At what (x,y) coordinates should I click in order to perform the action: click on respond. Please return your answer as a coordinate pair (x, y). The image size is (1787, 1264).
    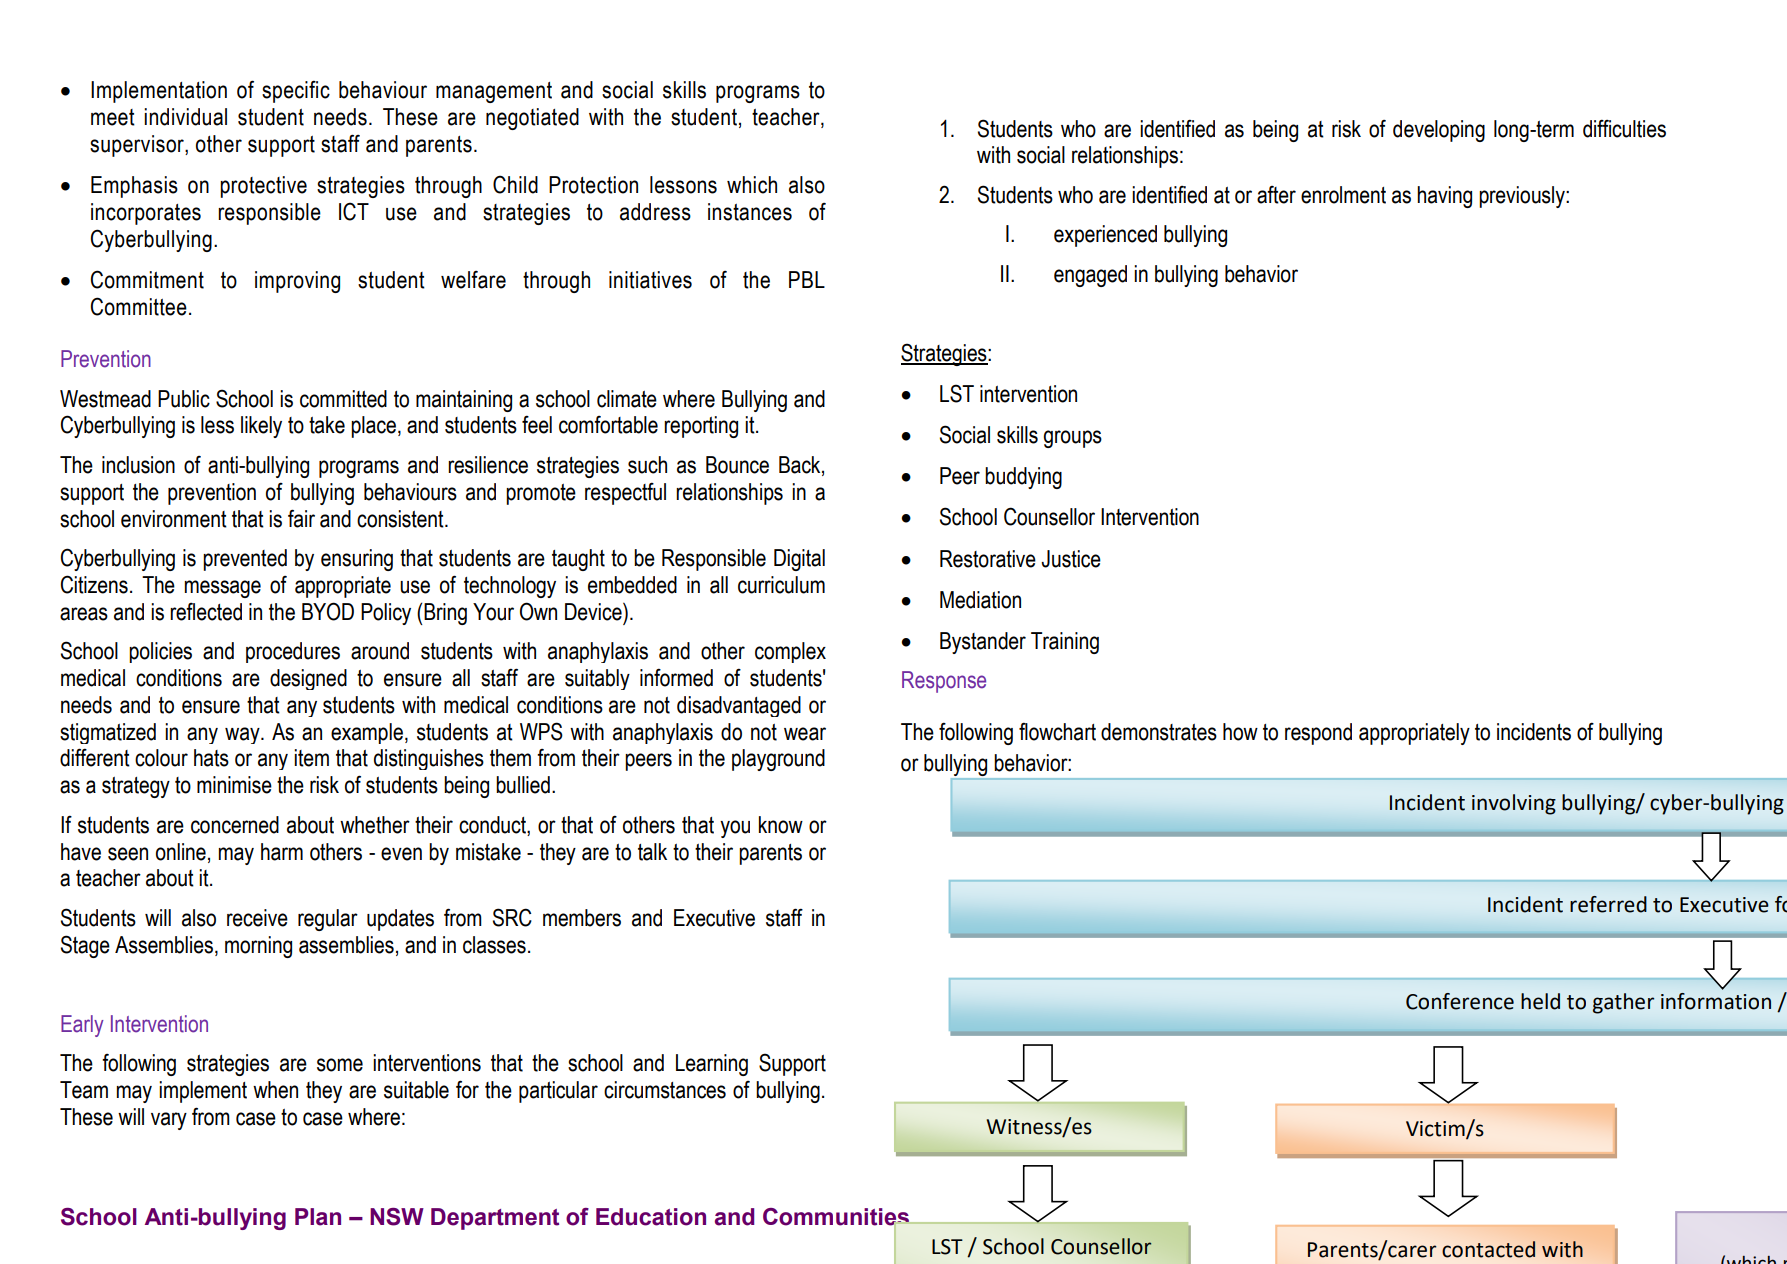
    Looking at the image, I should click on (1318, 734).
